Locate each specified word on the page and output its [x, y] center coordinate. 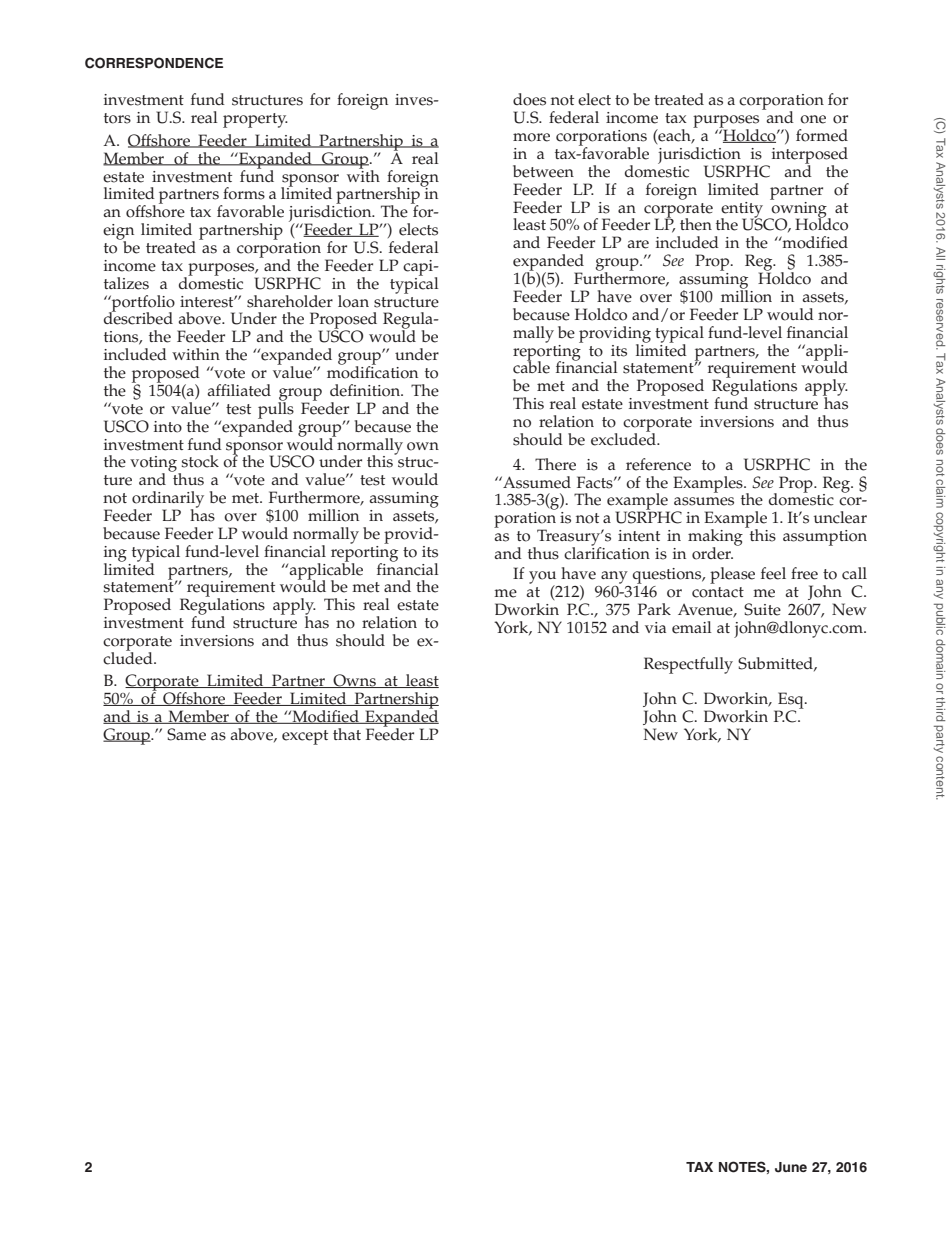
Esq [791, 701]
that [347, 734]
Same [186, 734]
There [555, 464]
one [813, 119]
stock [200, 461]
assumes [704, 501]
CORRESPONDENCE [154, 63]
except [305, 737]
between [543, 171]
